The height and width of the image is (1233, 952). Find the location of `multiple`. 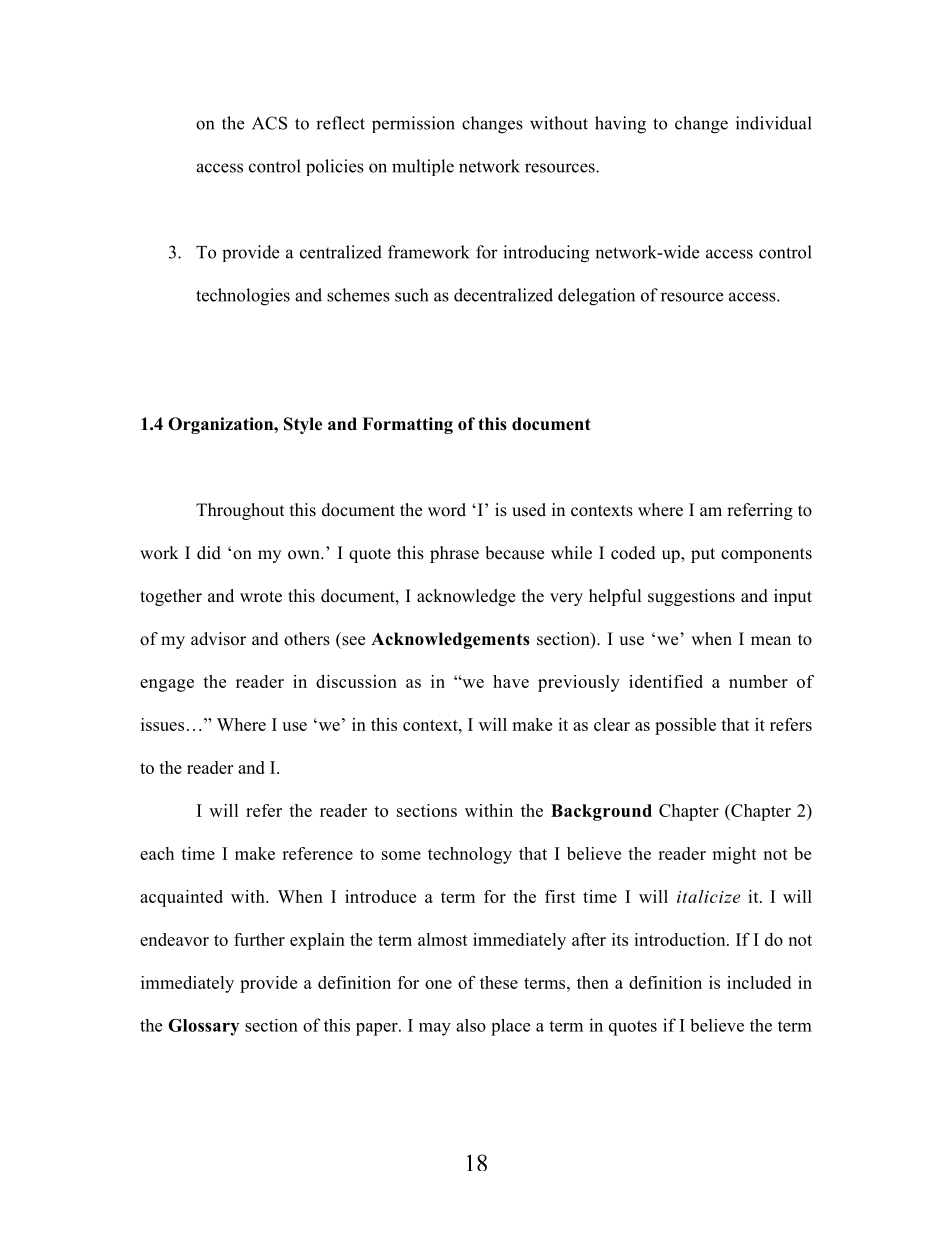

multiple is located at coordinates (423, 167).
